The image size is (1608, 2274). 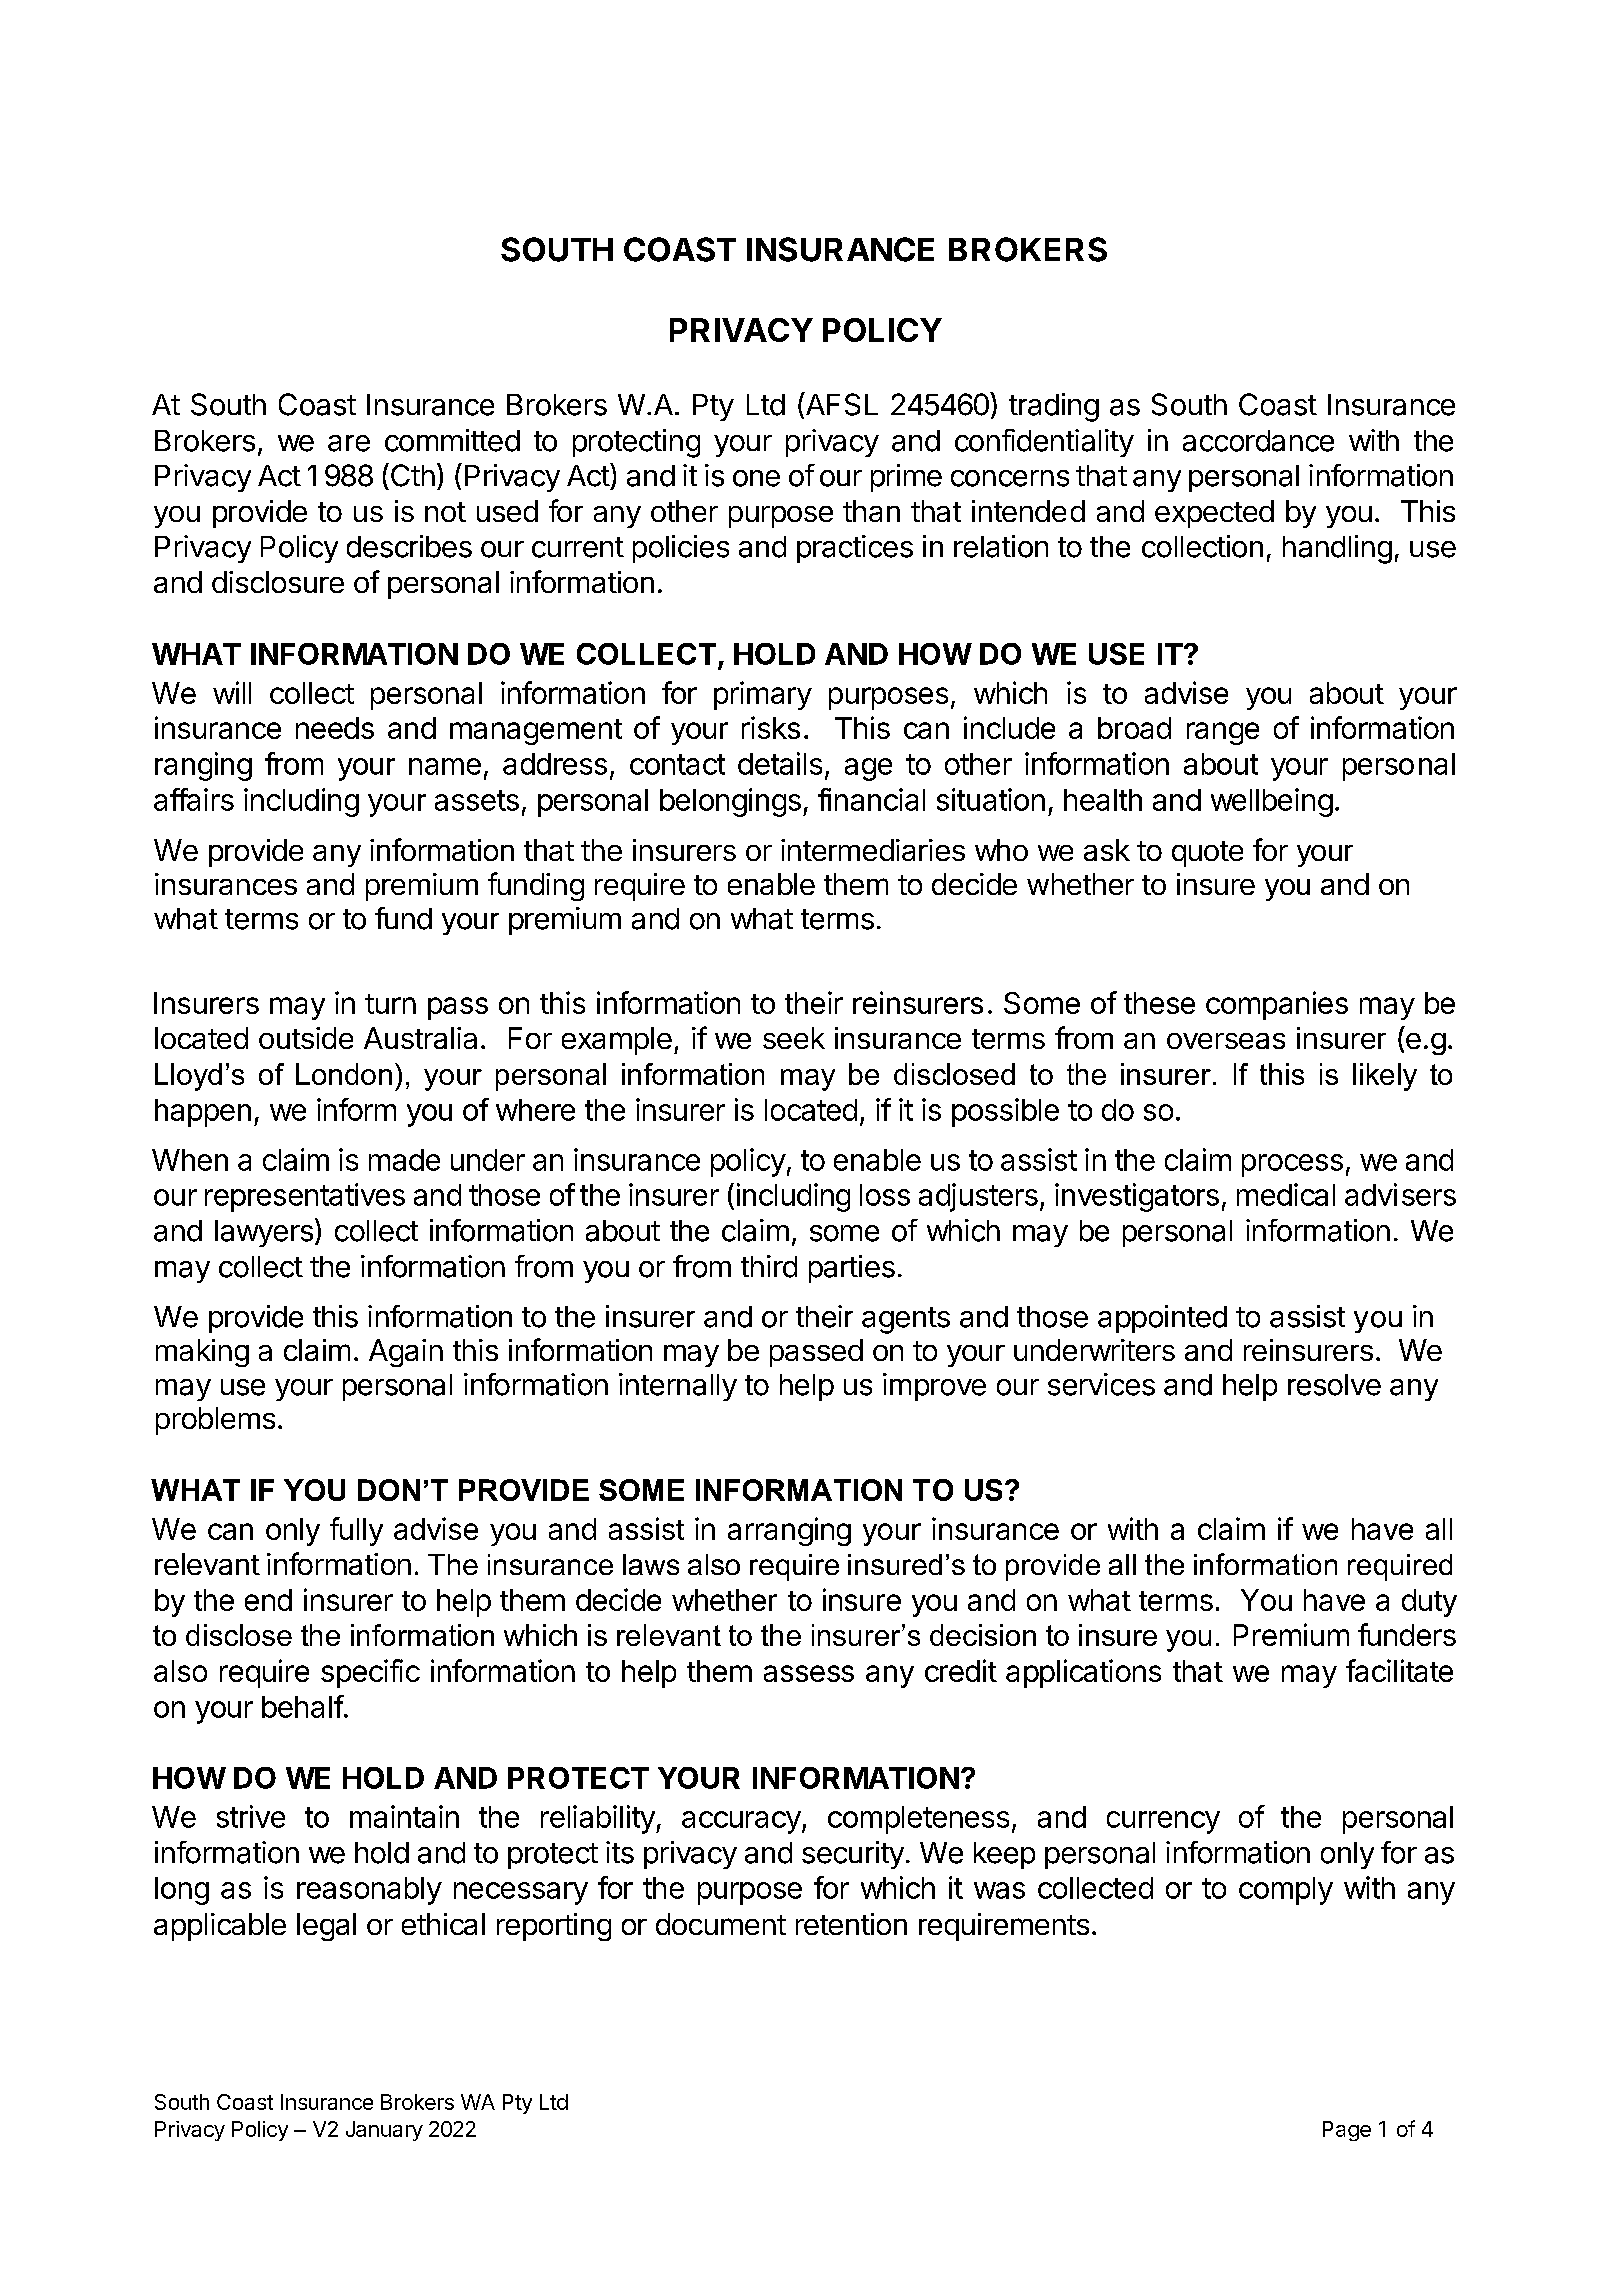 I want to click on turn, so click(x=390, y=1004).
